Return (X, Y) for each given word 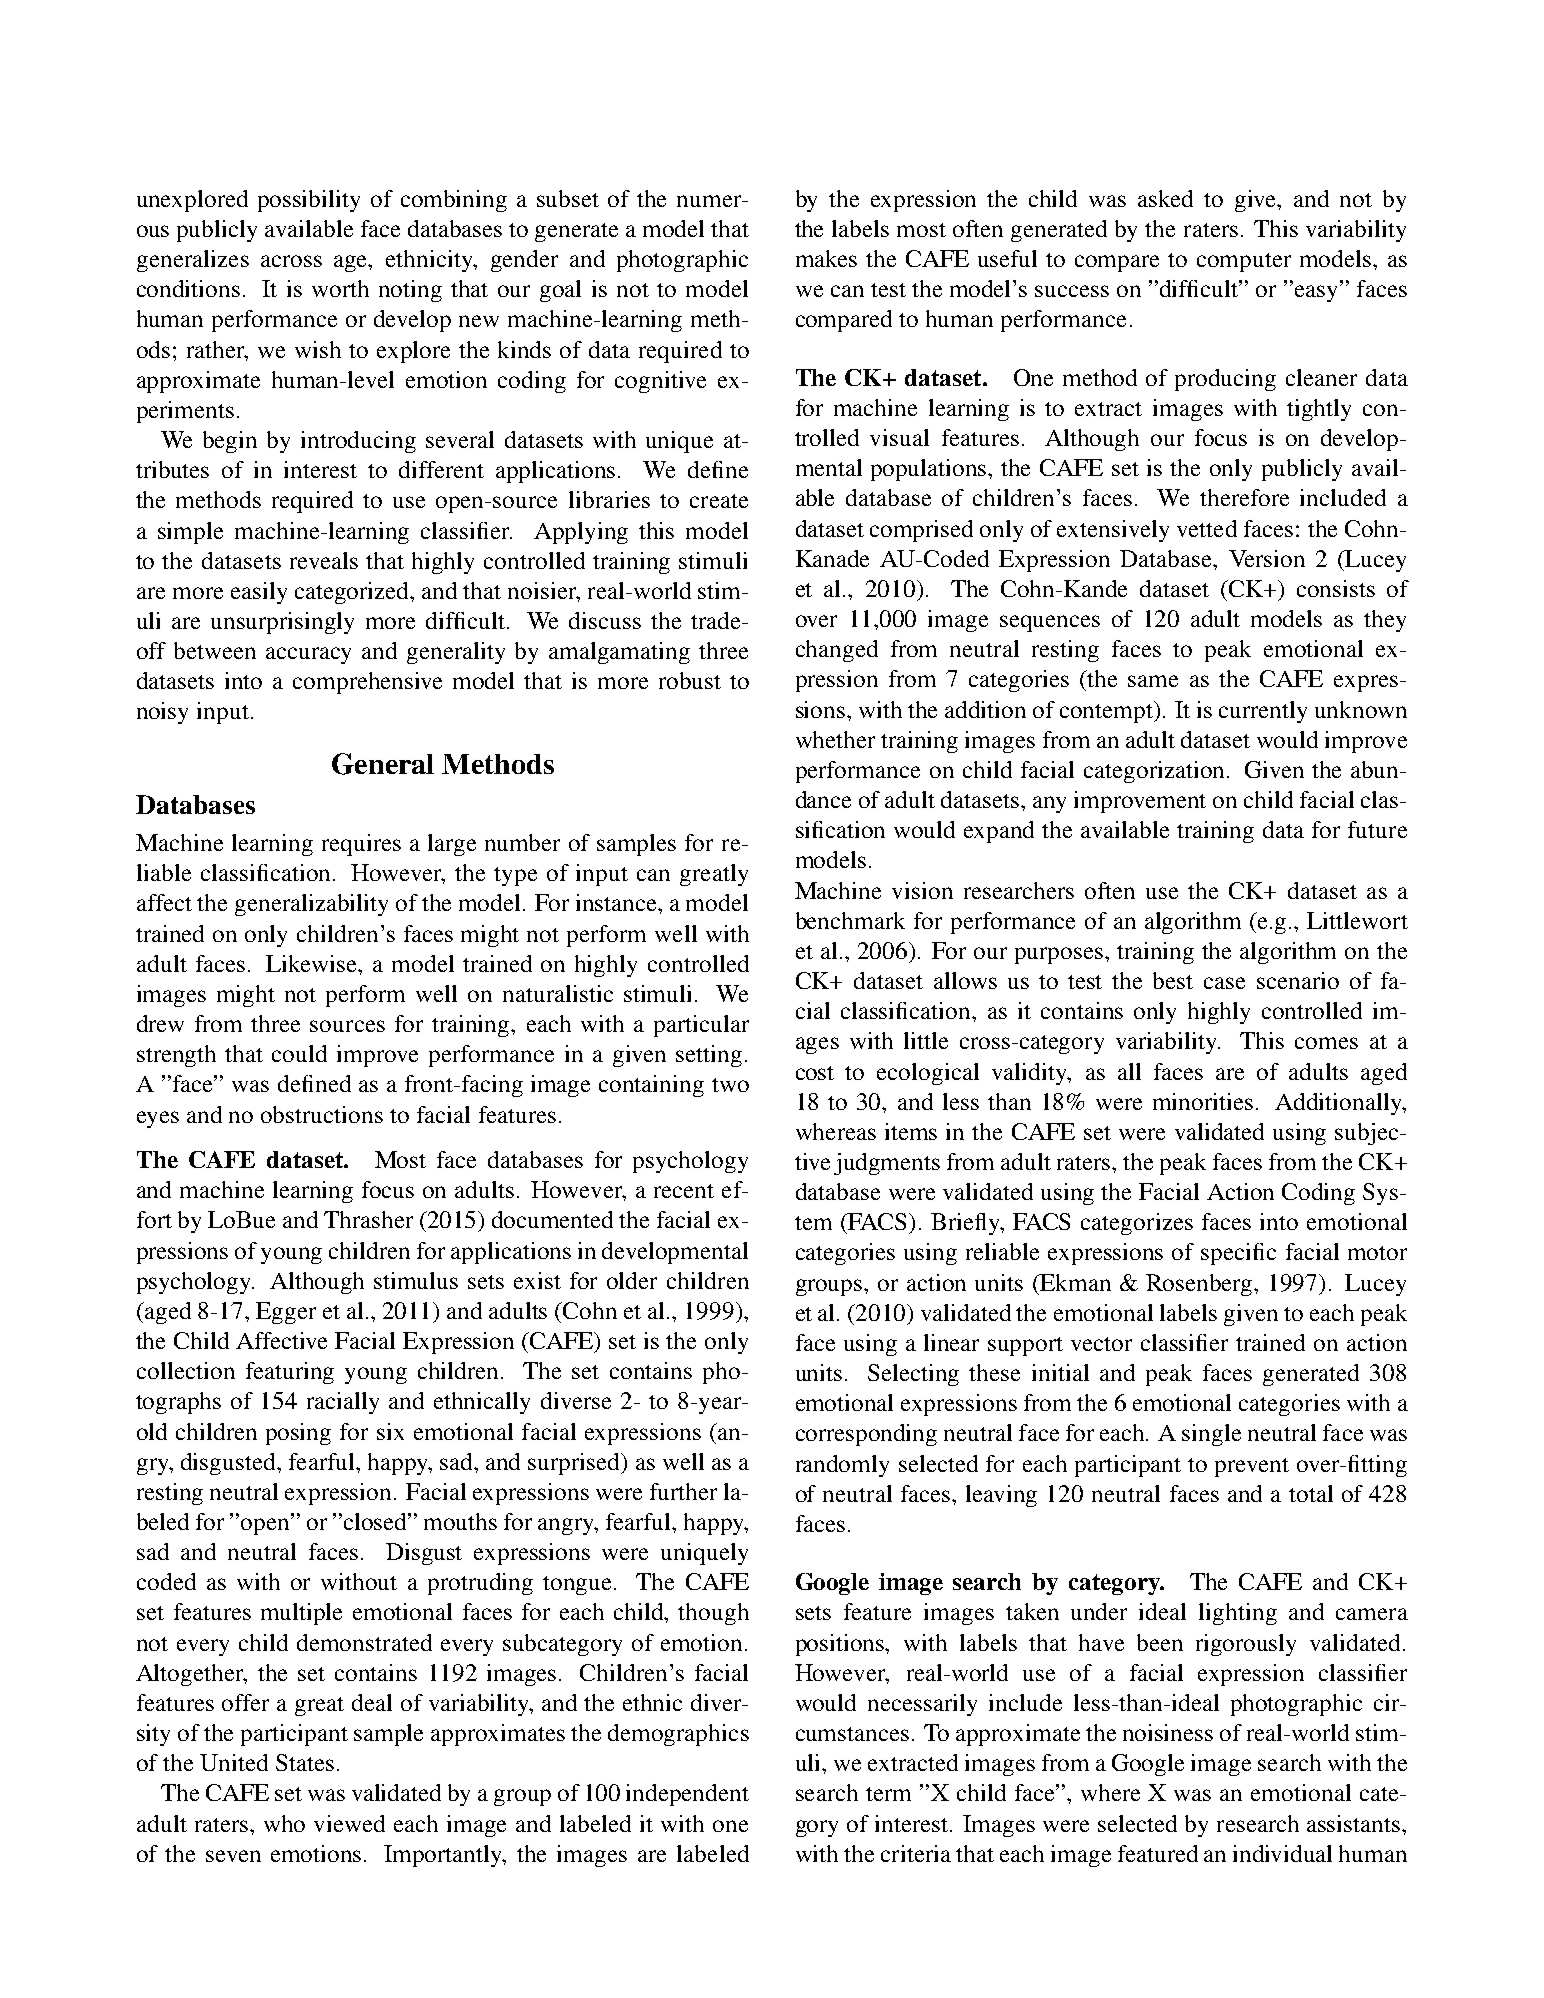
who (284, 1823)
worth (340, 288)
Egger (286, 1313)
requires (361, 845)
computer (1244, 262)
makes (826, 258)
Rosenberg (1200, 1285)
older (632, 1280)
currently (1263, 712)
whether (835, 739)
